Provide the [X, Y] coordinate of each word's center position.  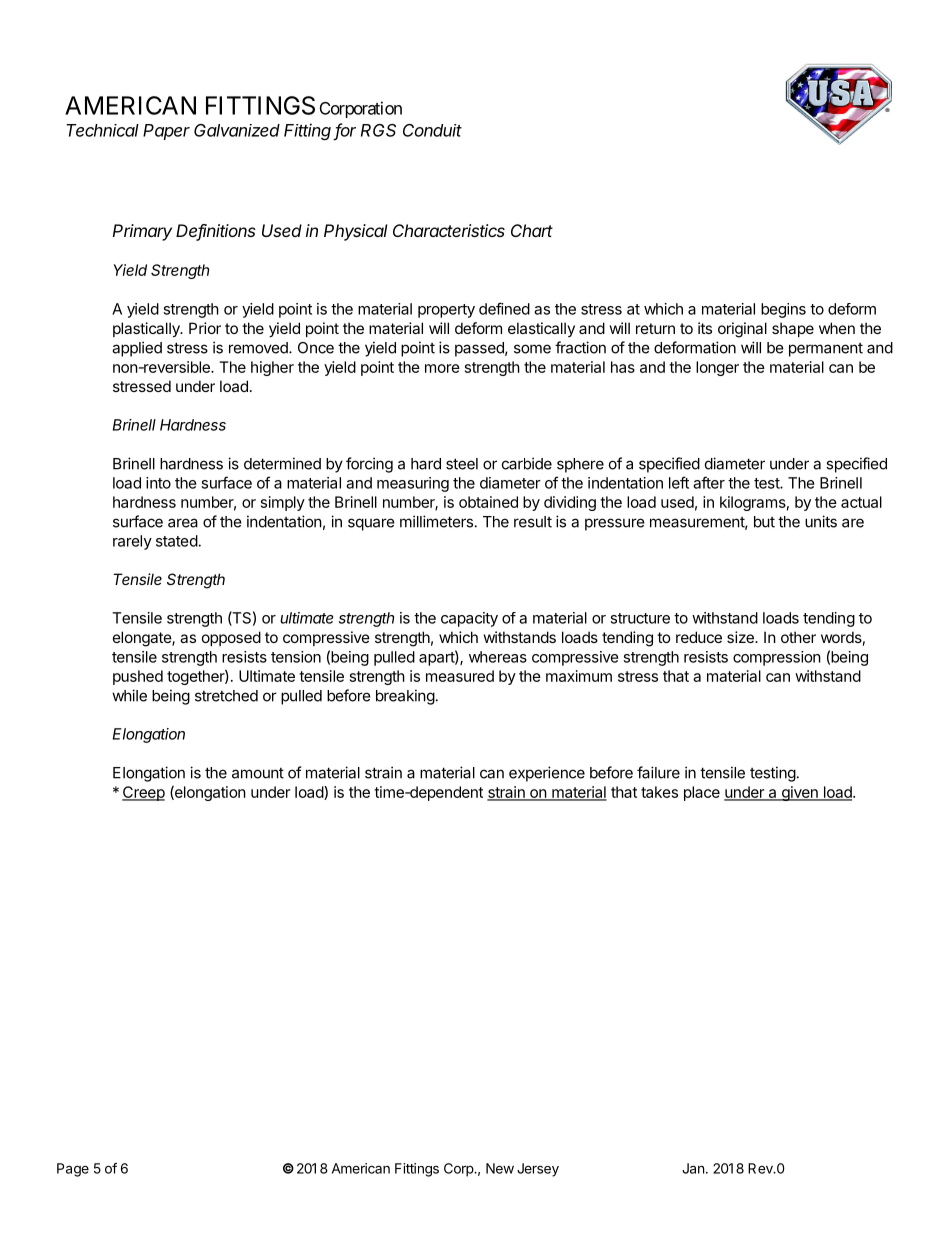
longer [717, 368]
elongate [143, 639]
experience [547, 774]
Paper [166, 132]
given [799, 793]
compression [777, 658]
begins [783, 310]
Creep [143, 793]
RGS [378, 130]
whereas [498, 657]
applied [137, 349]
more [442, 368]
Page [73, 1170]
